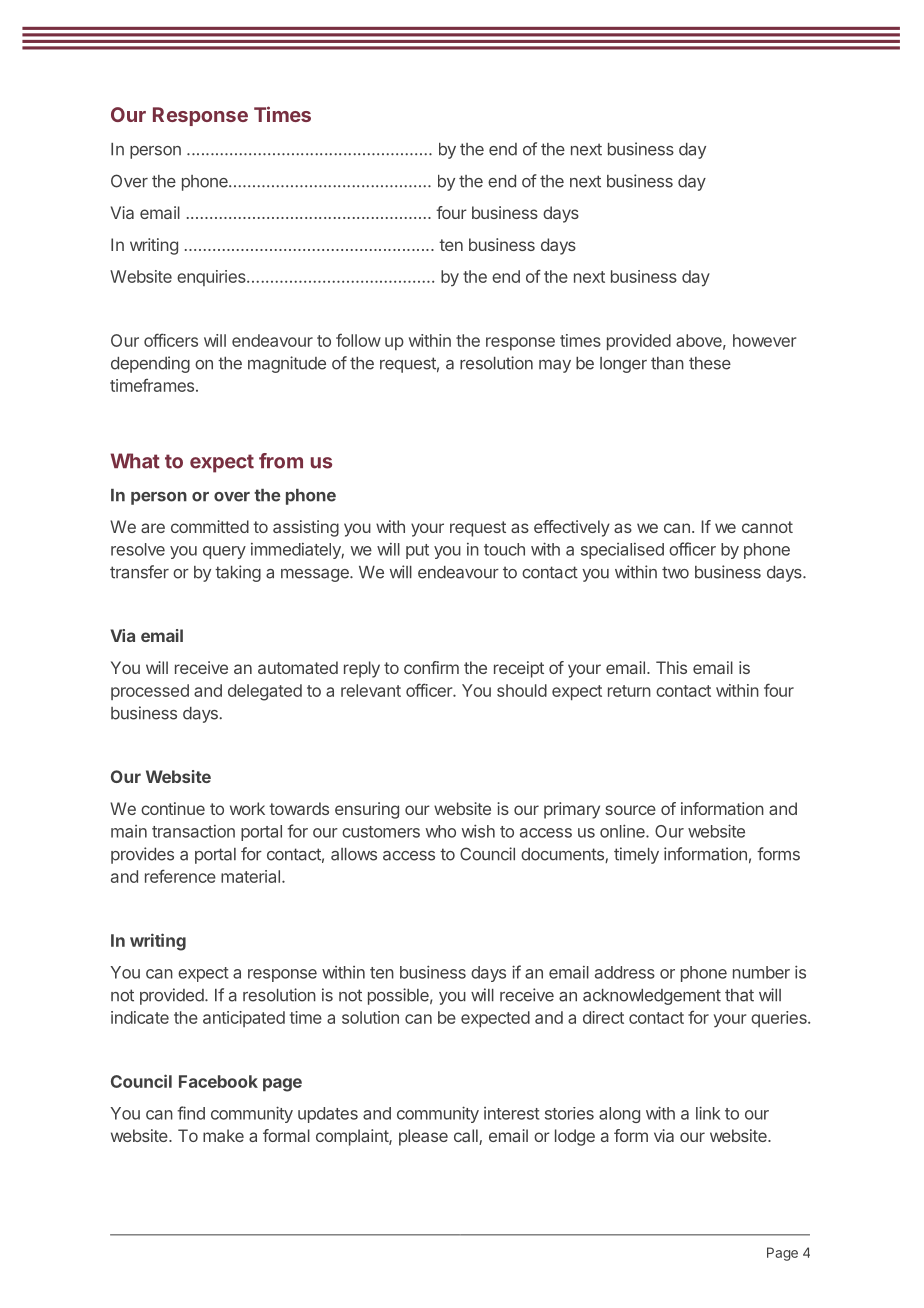  Describe the element at coordinates (417, 551) in the page. I see `put` at that location.
